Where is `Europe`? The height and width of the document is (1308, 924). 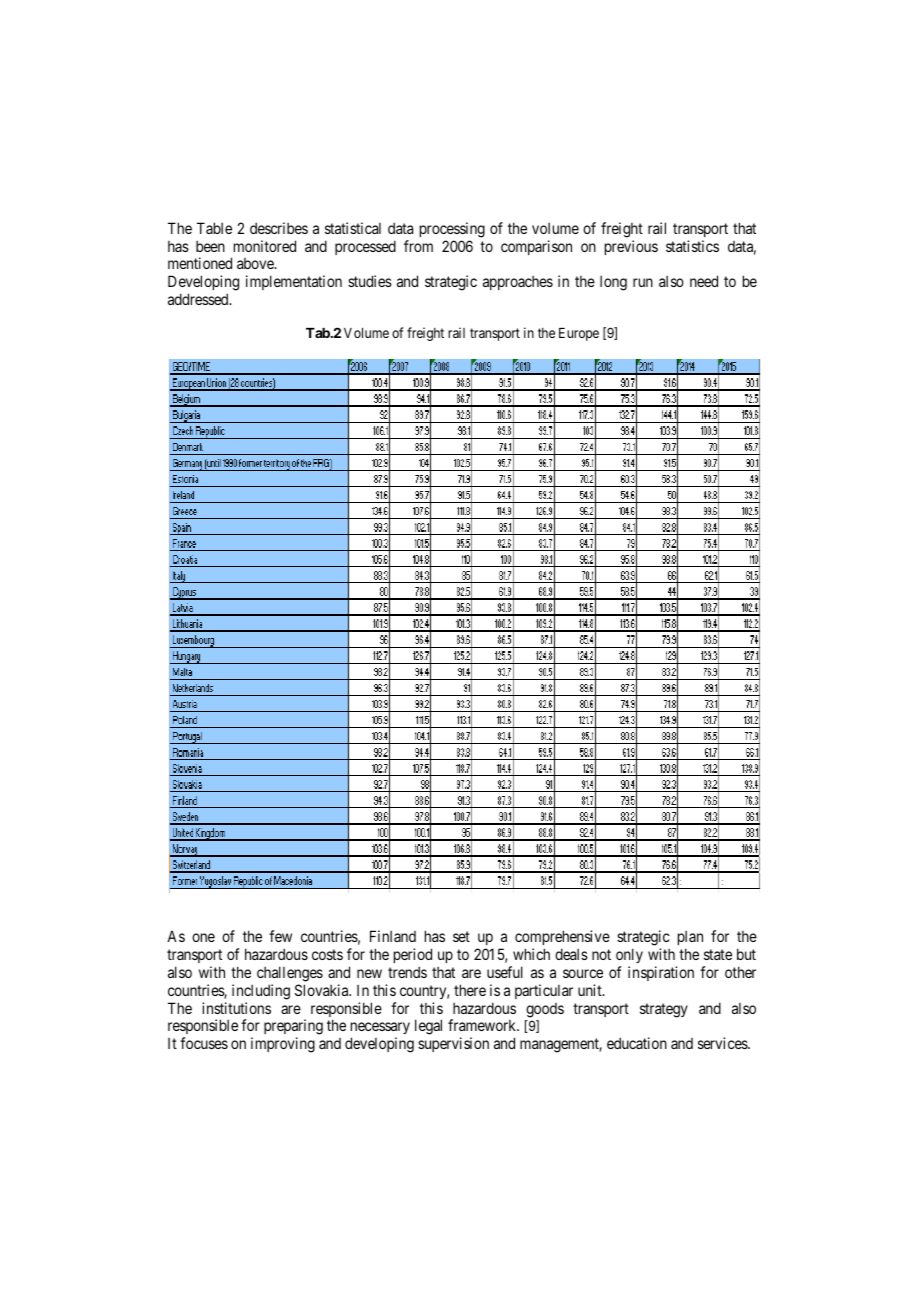
Europe is located at coordinates (579, 334).
